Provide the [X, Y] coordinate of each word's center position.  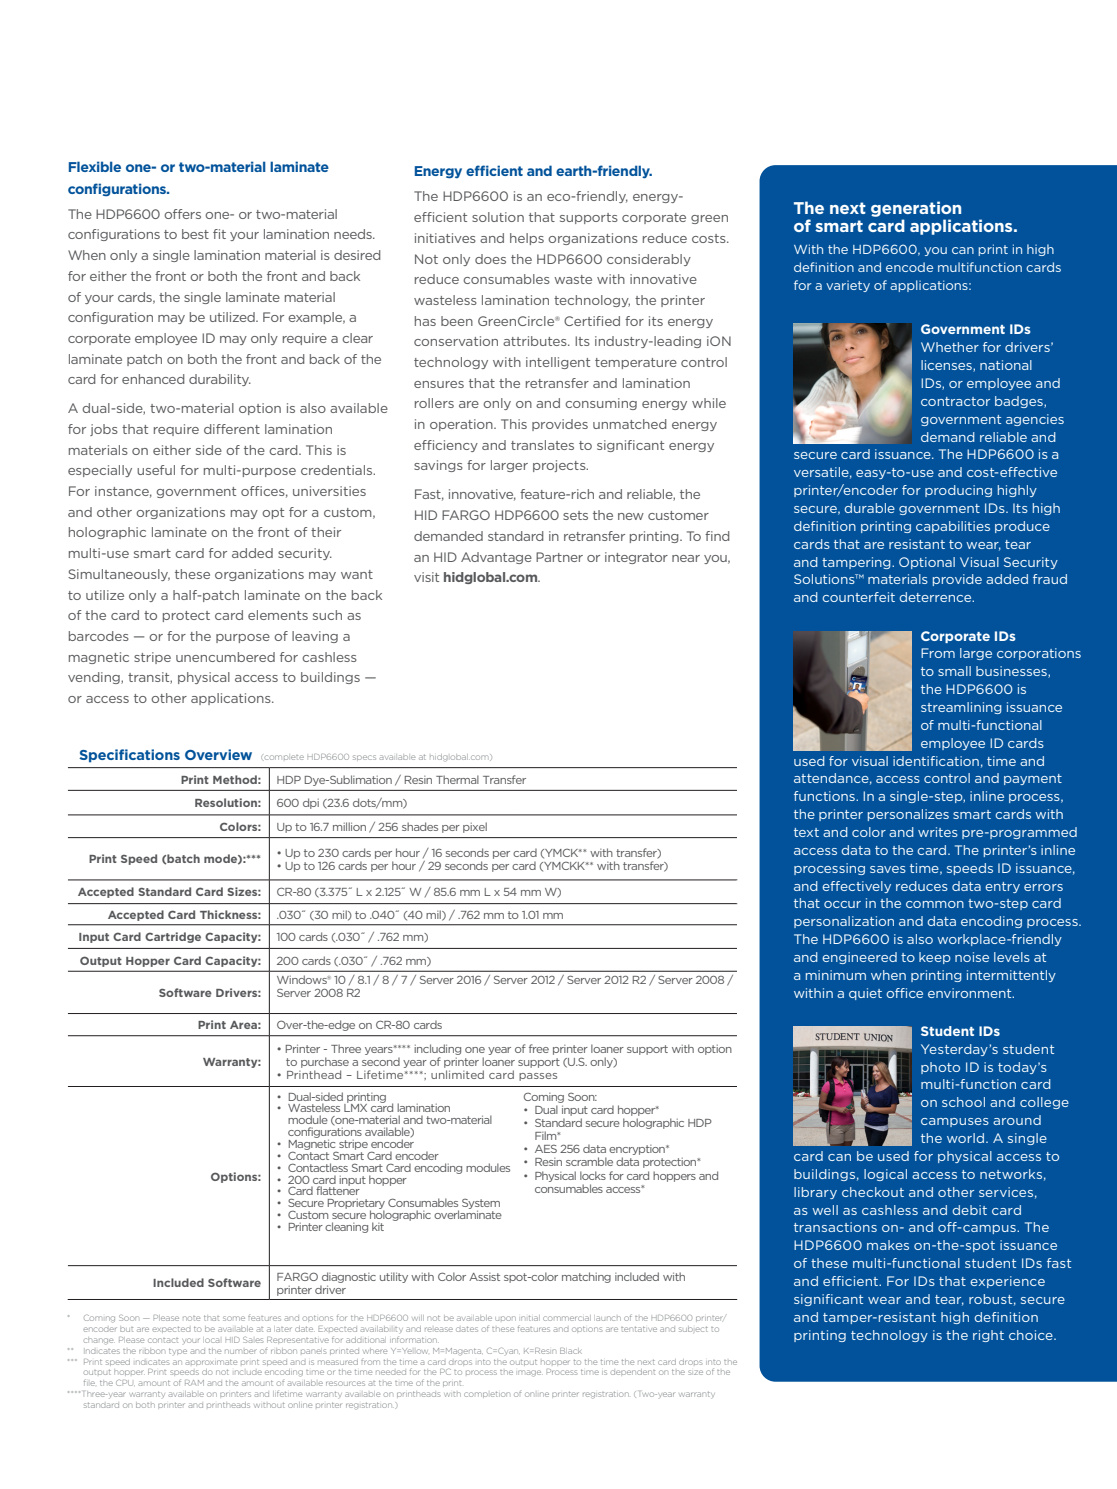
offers [182, 214]
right [988, 1336]
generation [916, 209]
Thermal [457, 779]
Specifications [129, 756]
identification [936, 761]
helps [527, 239]
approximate [211, 1362]
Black [571, 1351]
